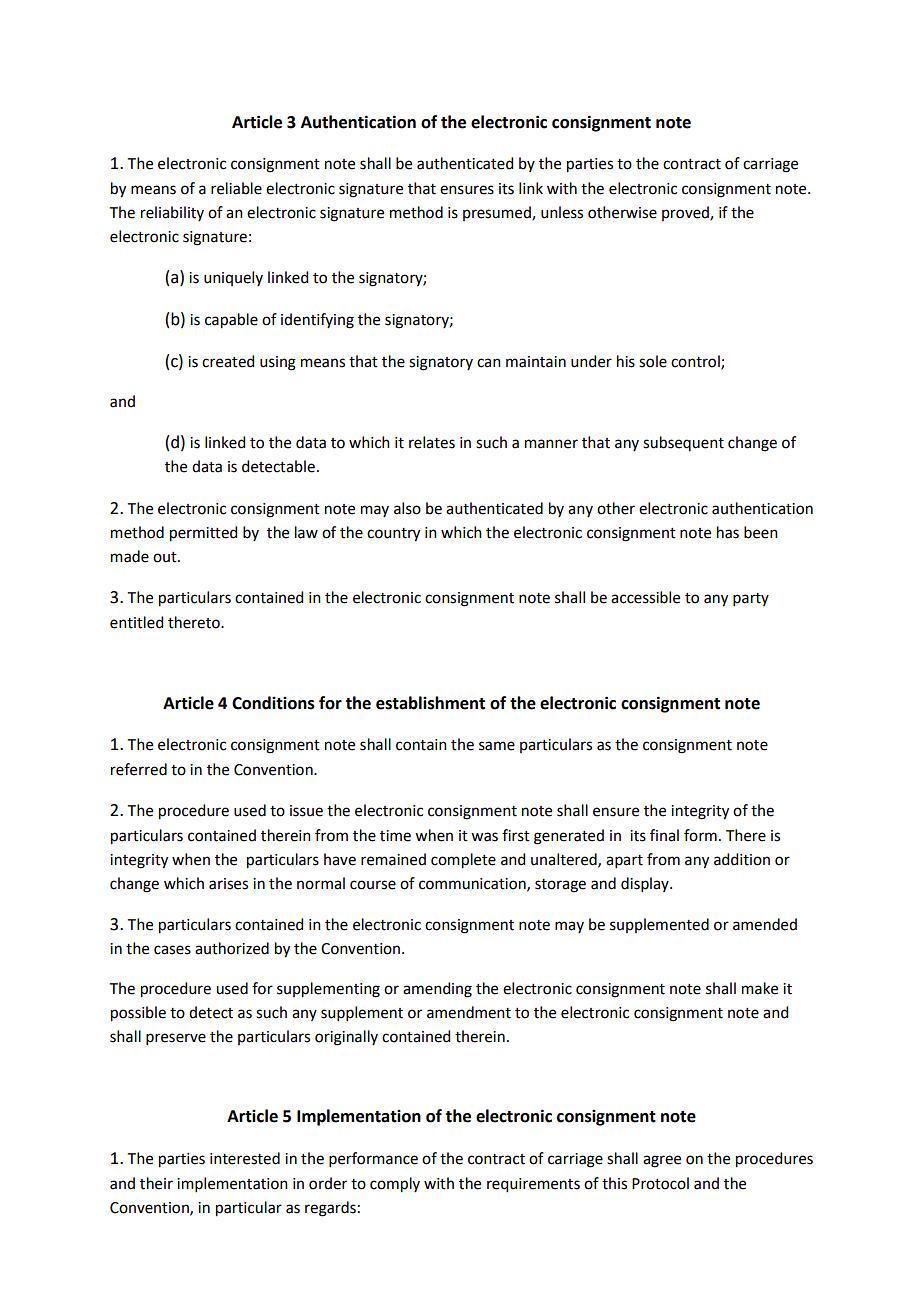  I want to click on Conditions, so click(273, 703).
